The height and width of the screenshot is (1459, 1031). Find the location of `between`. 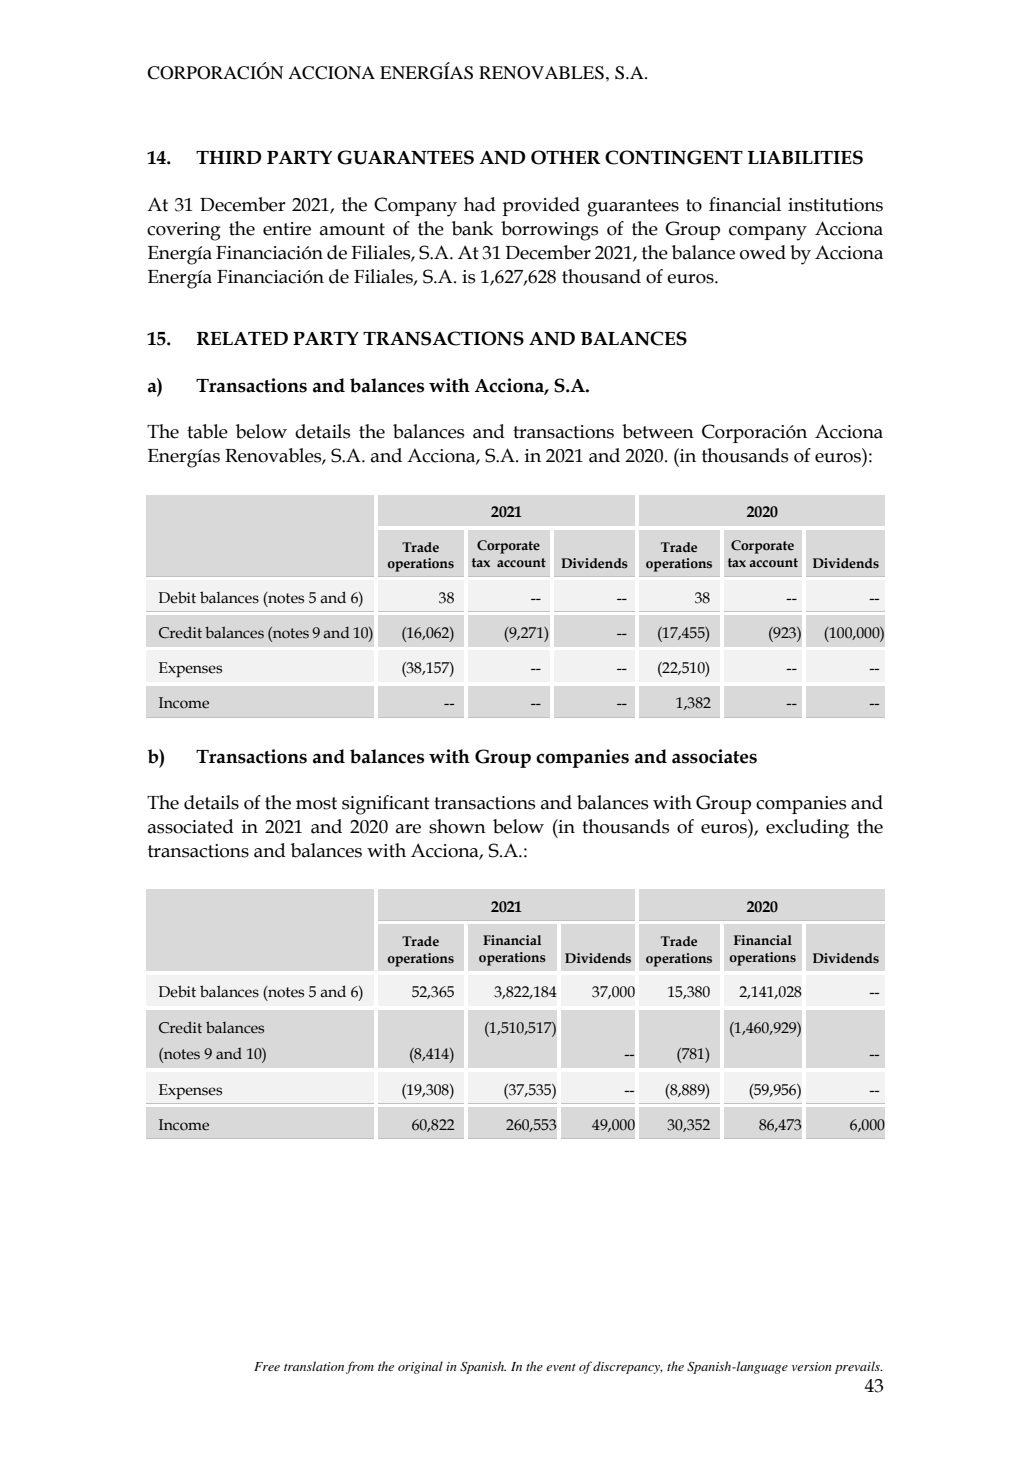

between is located at coordinates (658, 431).
